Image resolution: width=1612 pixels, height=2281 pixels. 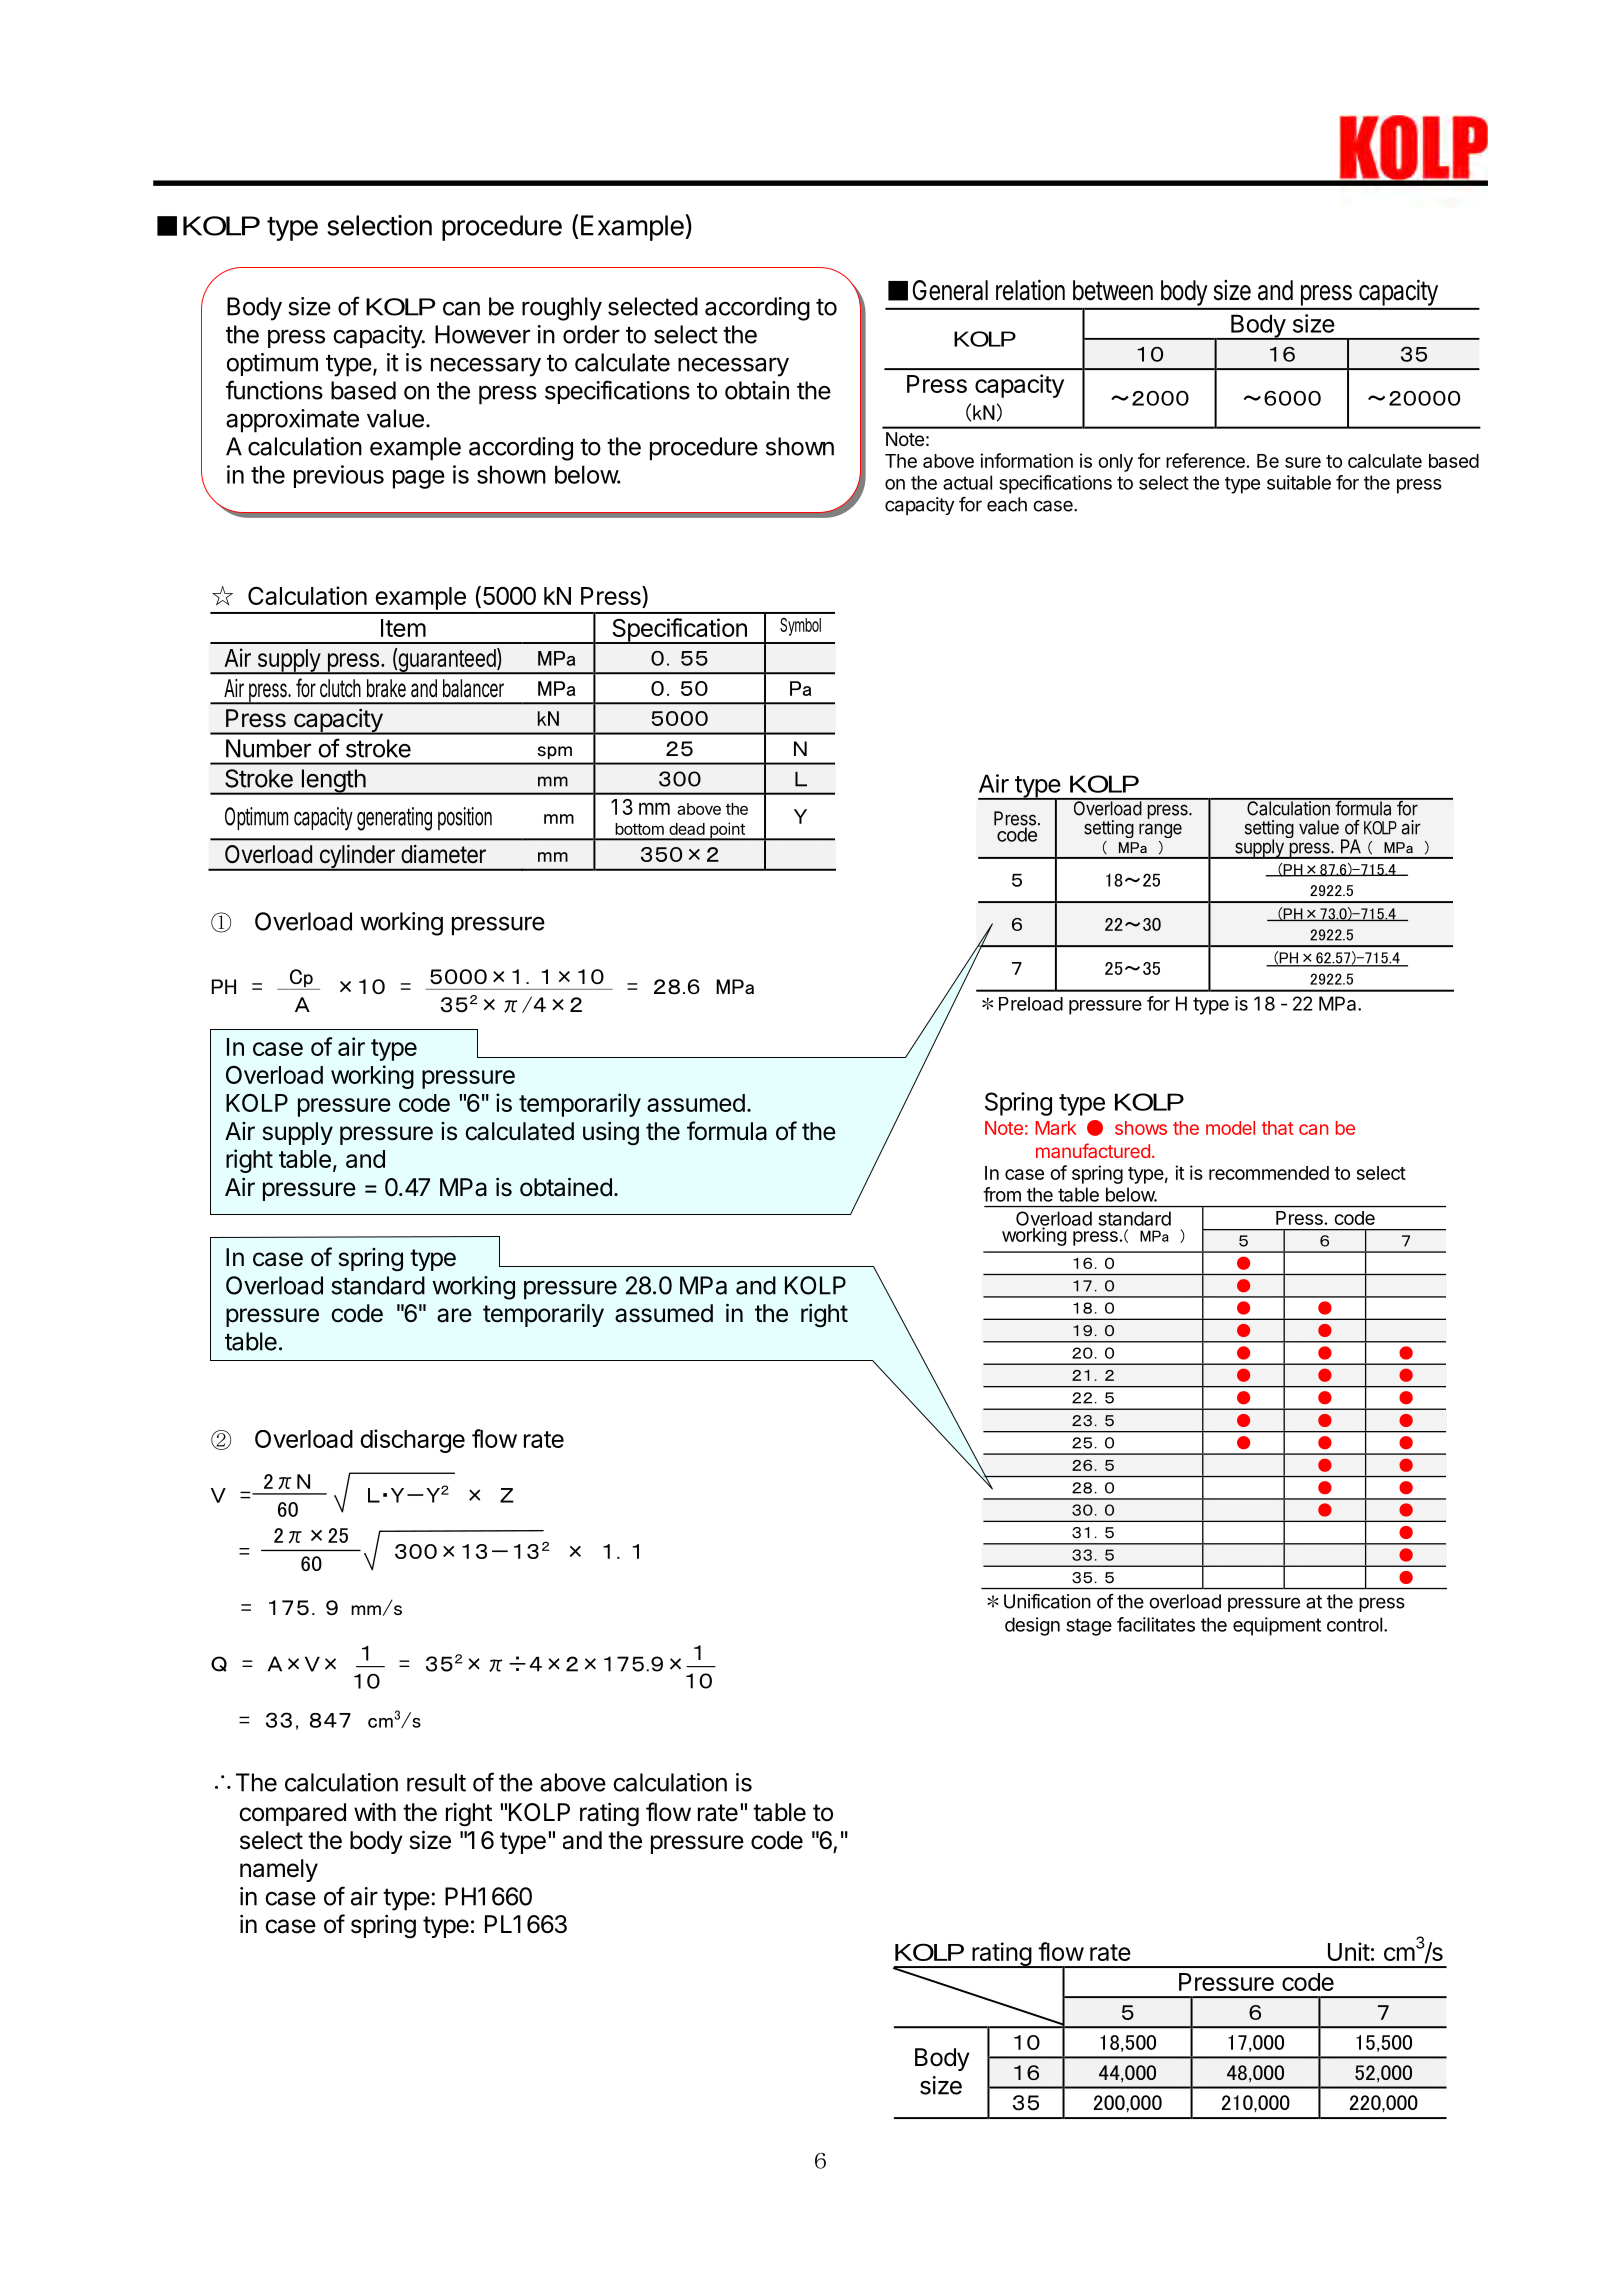 What do you see at coordinates (375, 1811) in the image?
I see `with` at bounding box center [375, 1811].
